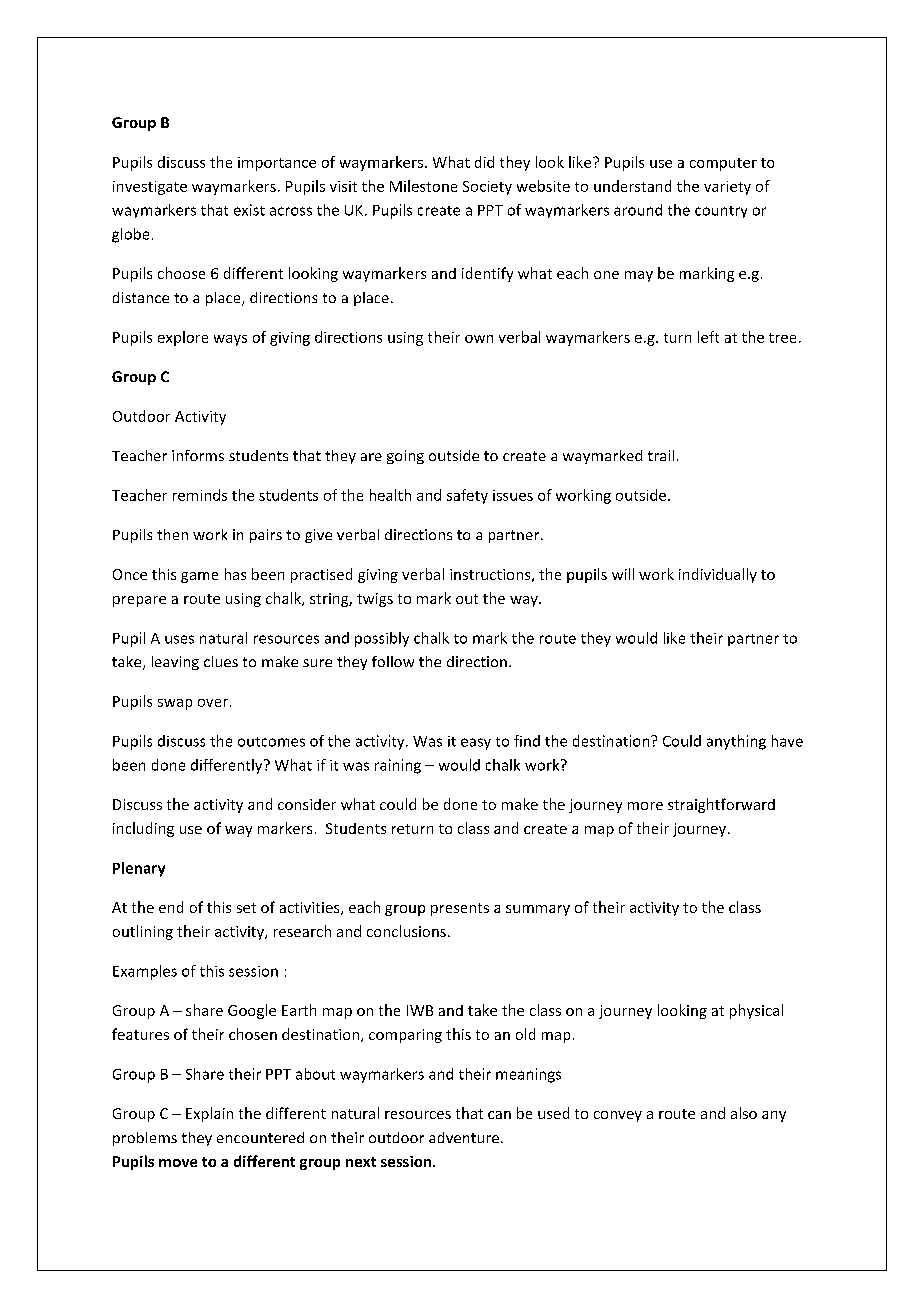 The height and width of the screenshot is (1308, 924). What do you see at coordinates (721, 805) in the screenshot?
I see `straightforward` at bounding box center [721, 805].
